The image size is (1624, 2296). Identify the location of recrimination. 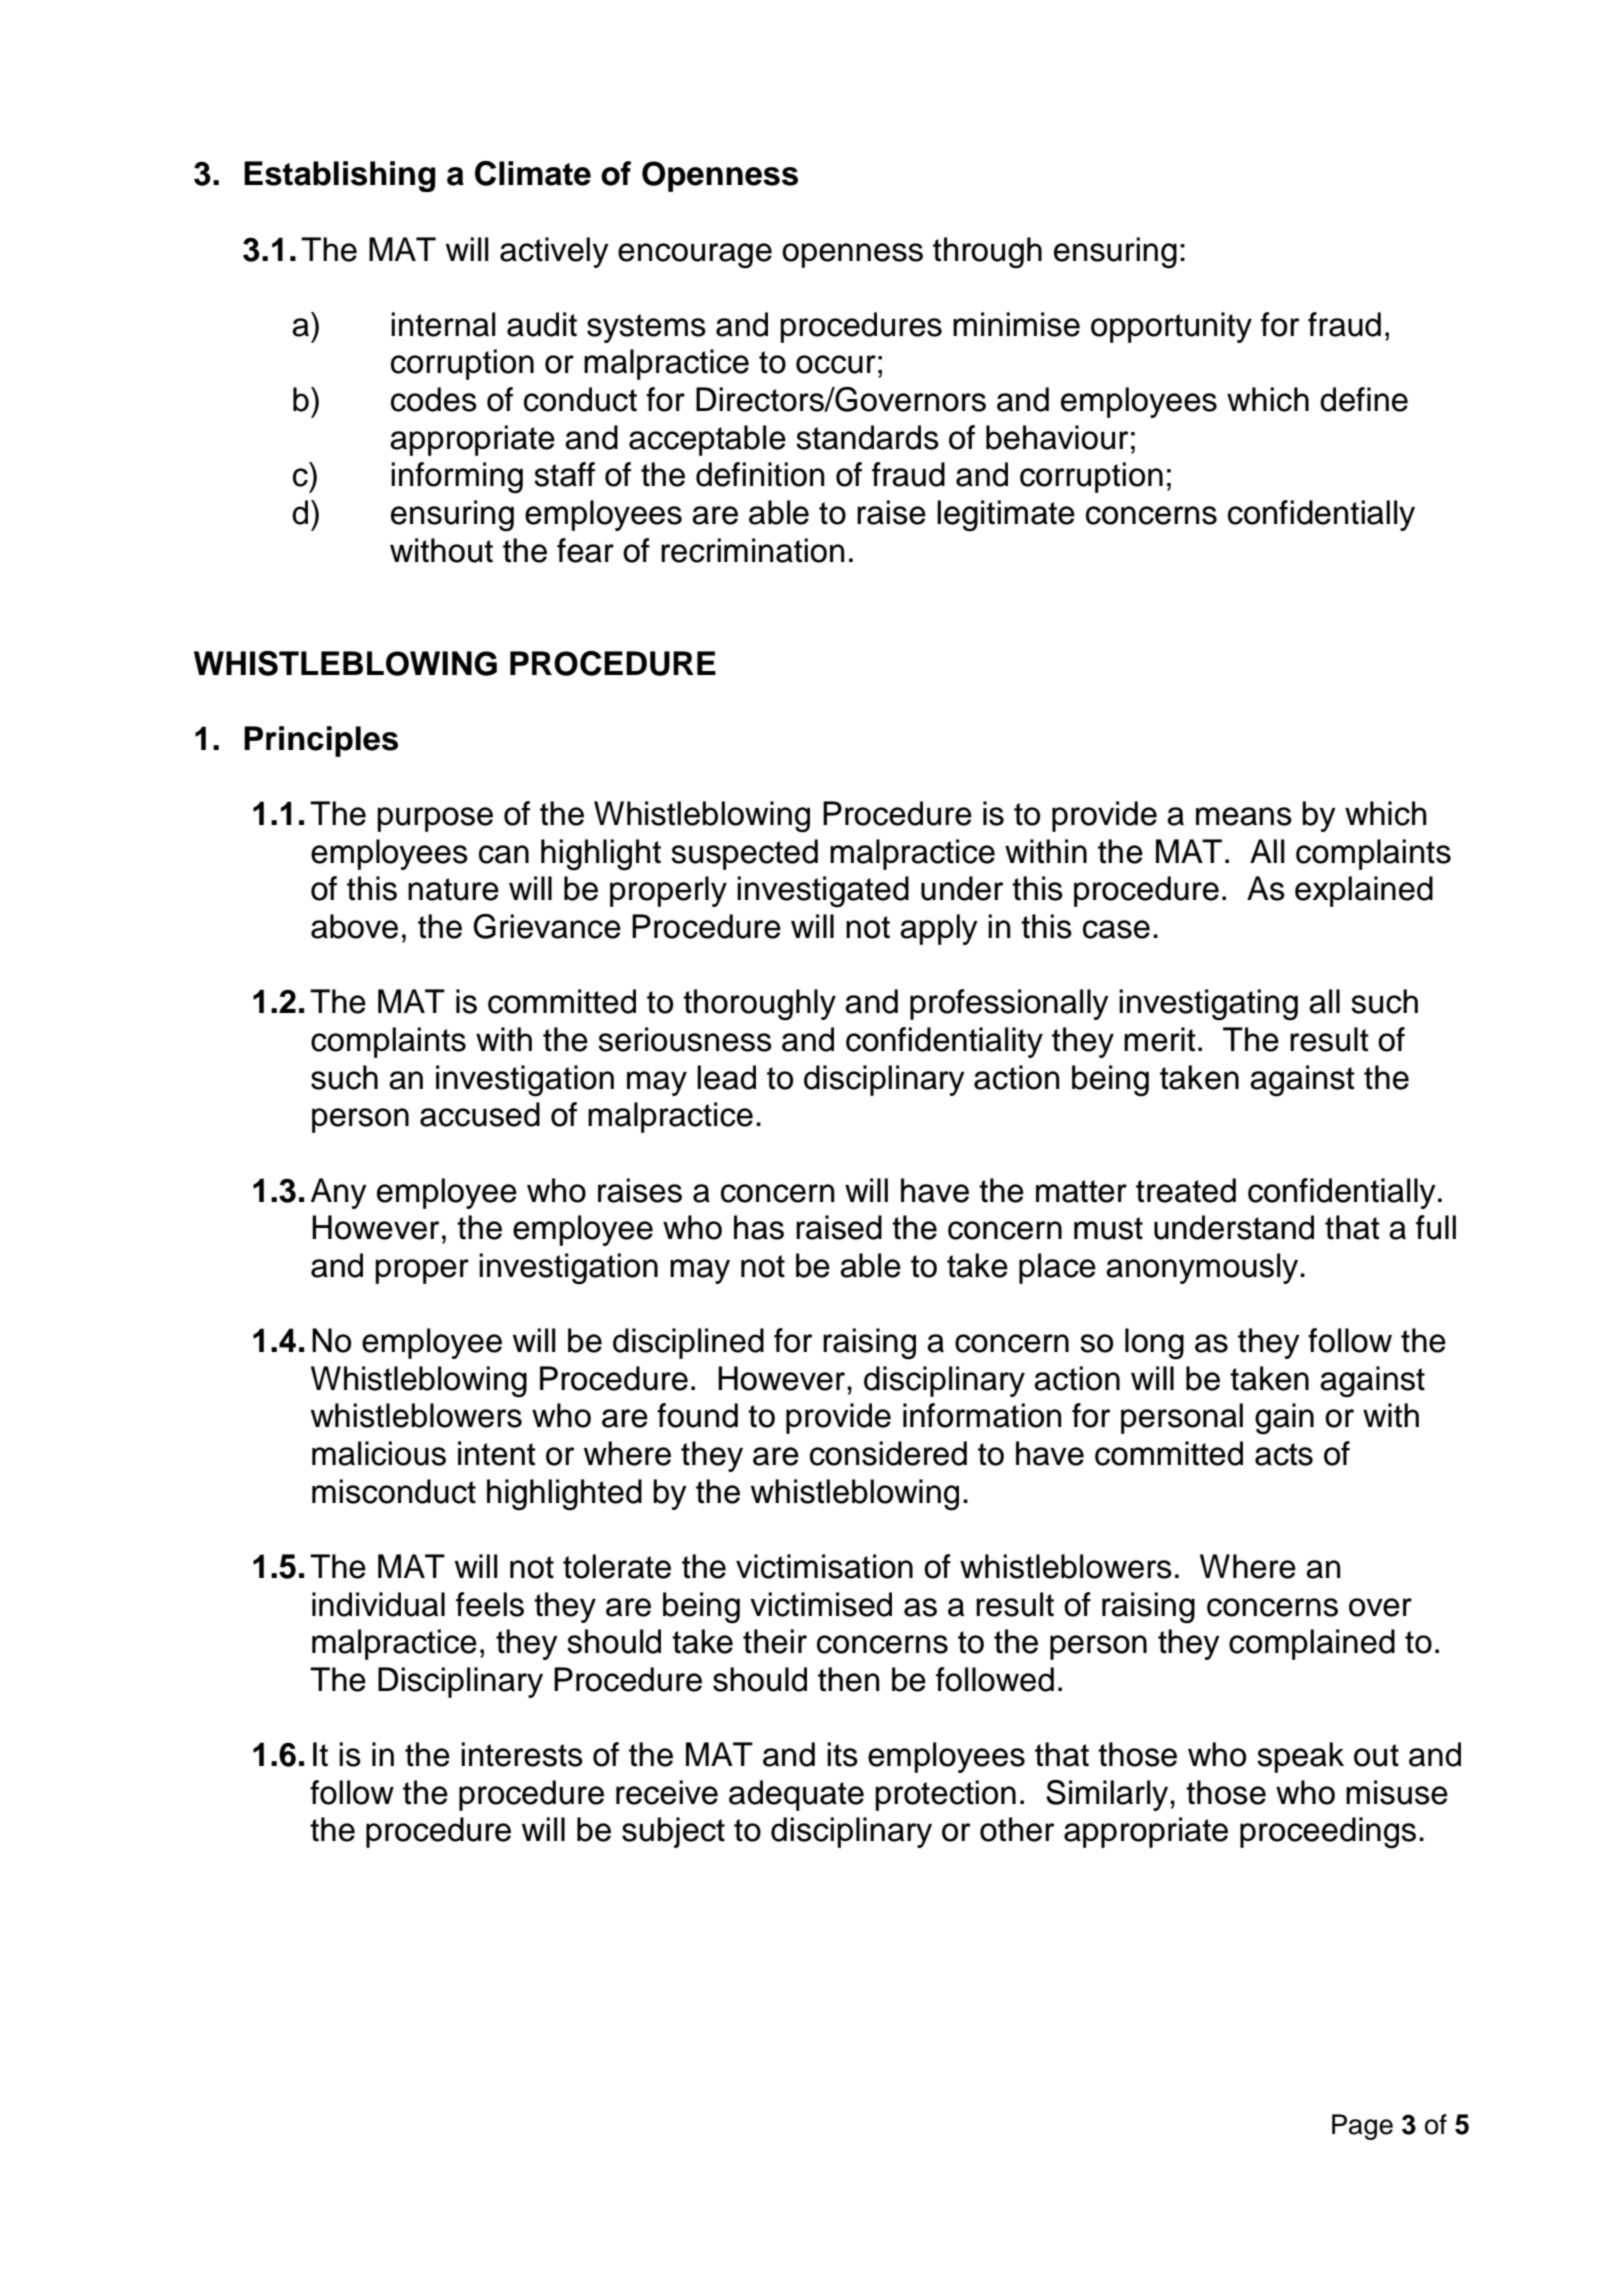
(753, 550).
